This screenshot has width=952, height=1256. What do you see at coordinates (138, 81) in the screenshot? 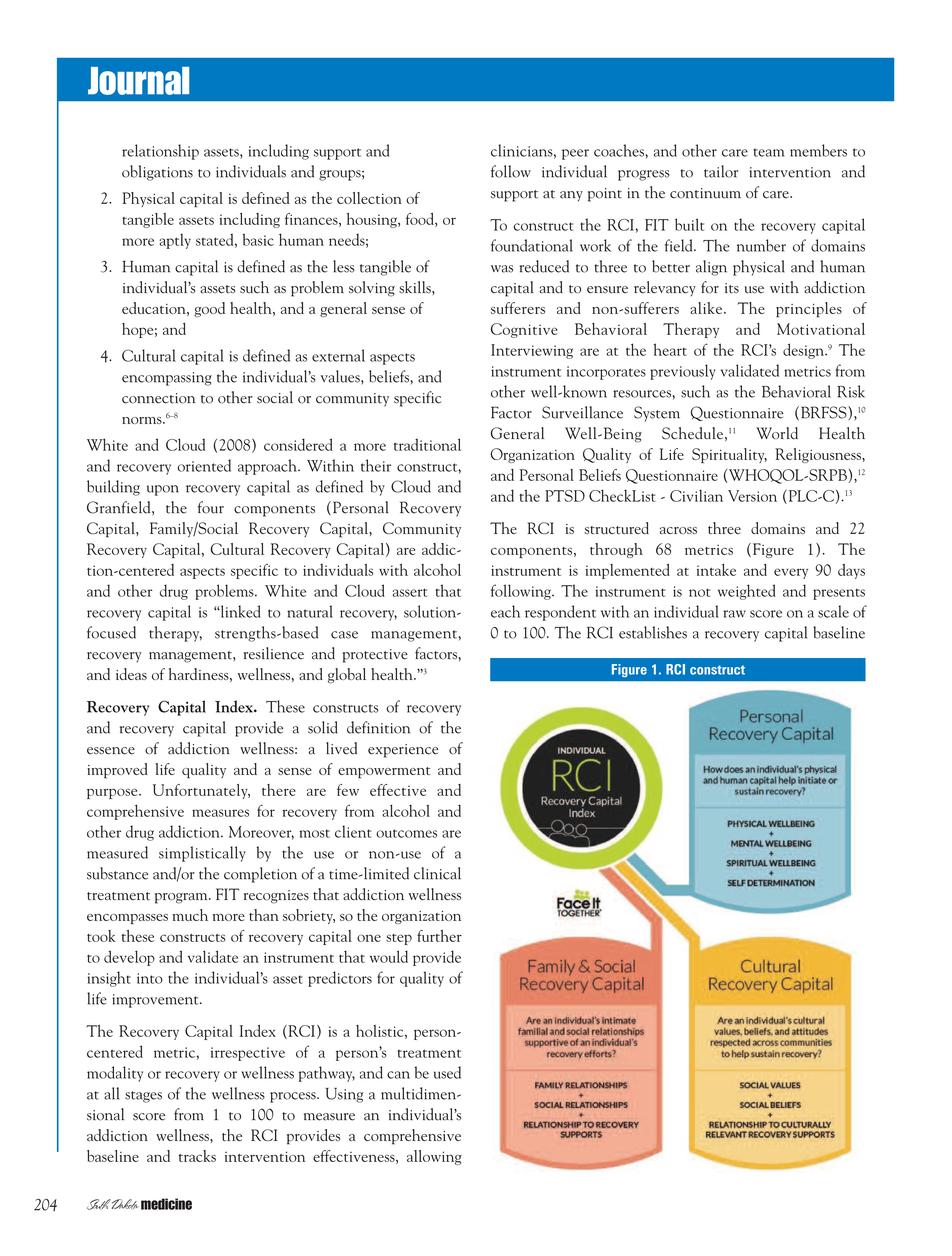
I see `Journal` at bounding box center [138, 81].
